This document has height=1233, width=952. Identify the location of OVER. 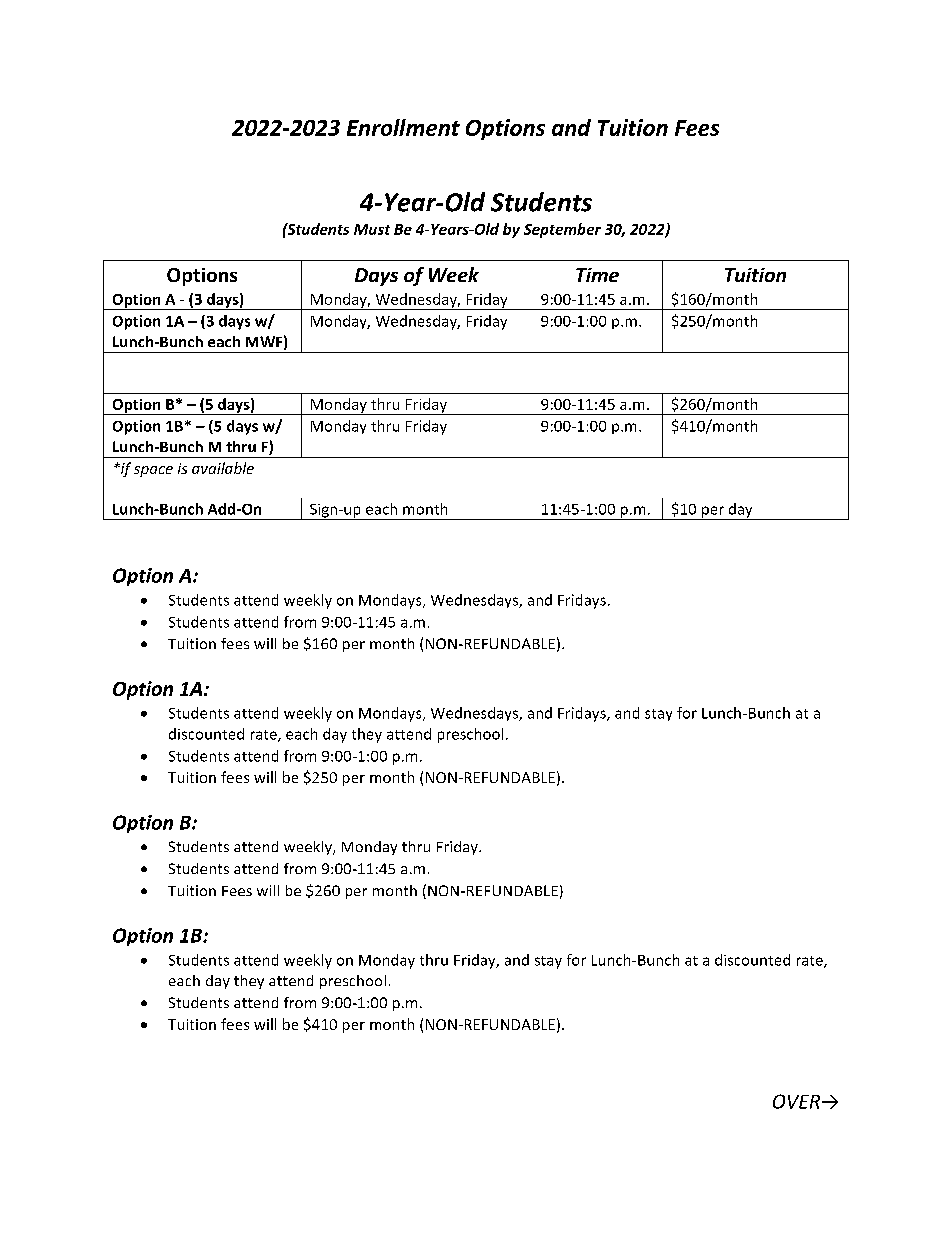
(798, 1101).
